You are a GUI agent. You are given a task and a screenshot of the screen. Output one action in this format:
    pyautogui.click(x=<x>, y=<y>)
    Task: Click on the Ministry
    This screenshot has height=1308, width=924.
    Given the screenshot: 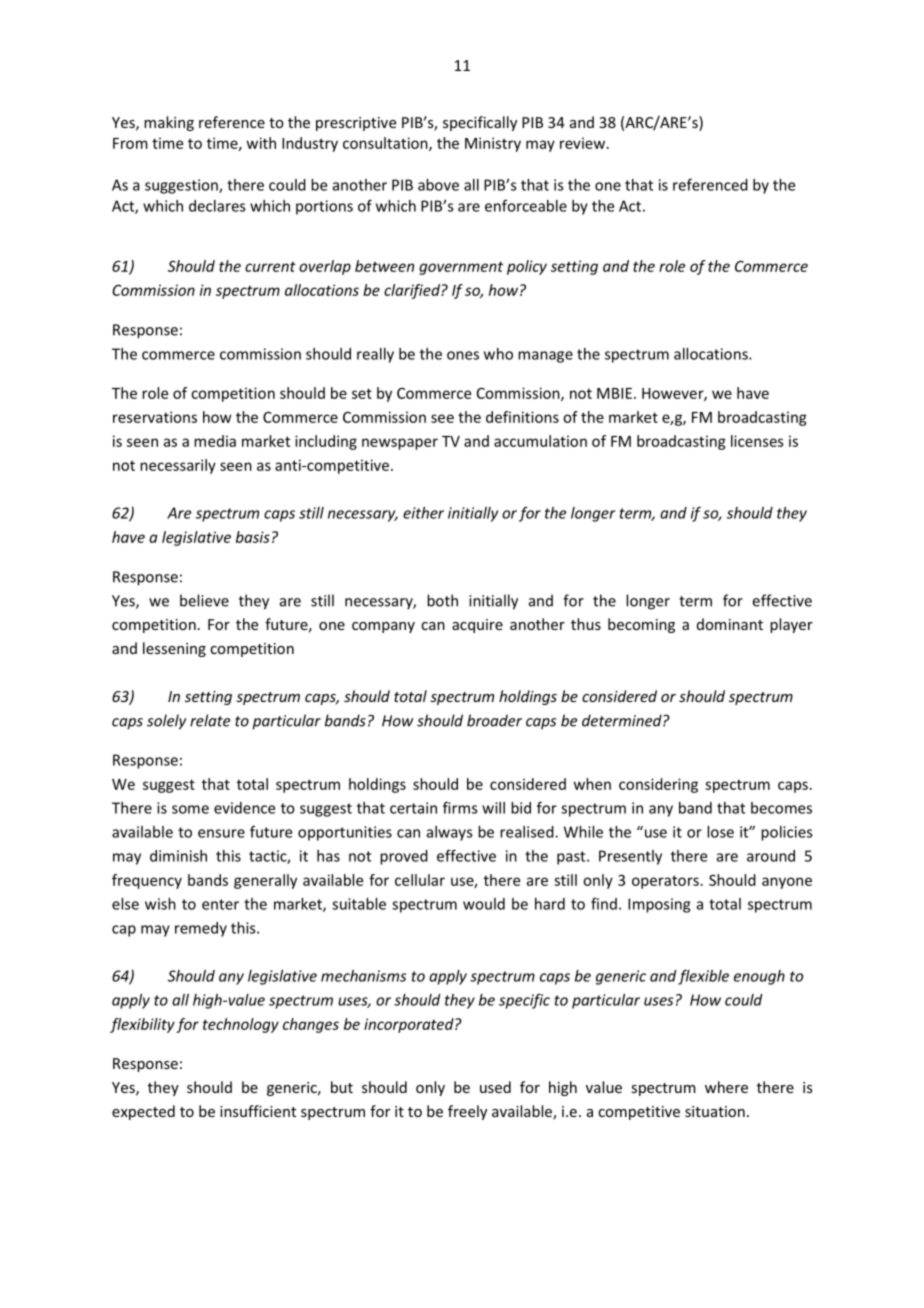 What is the action you would take?
    pyautogui.click(x=493, y=144)
